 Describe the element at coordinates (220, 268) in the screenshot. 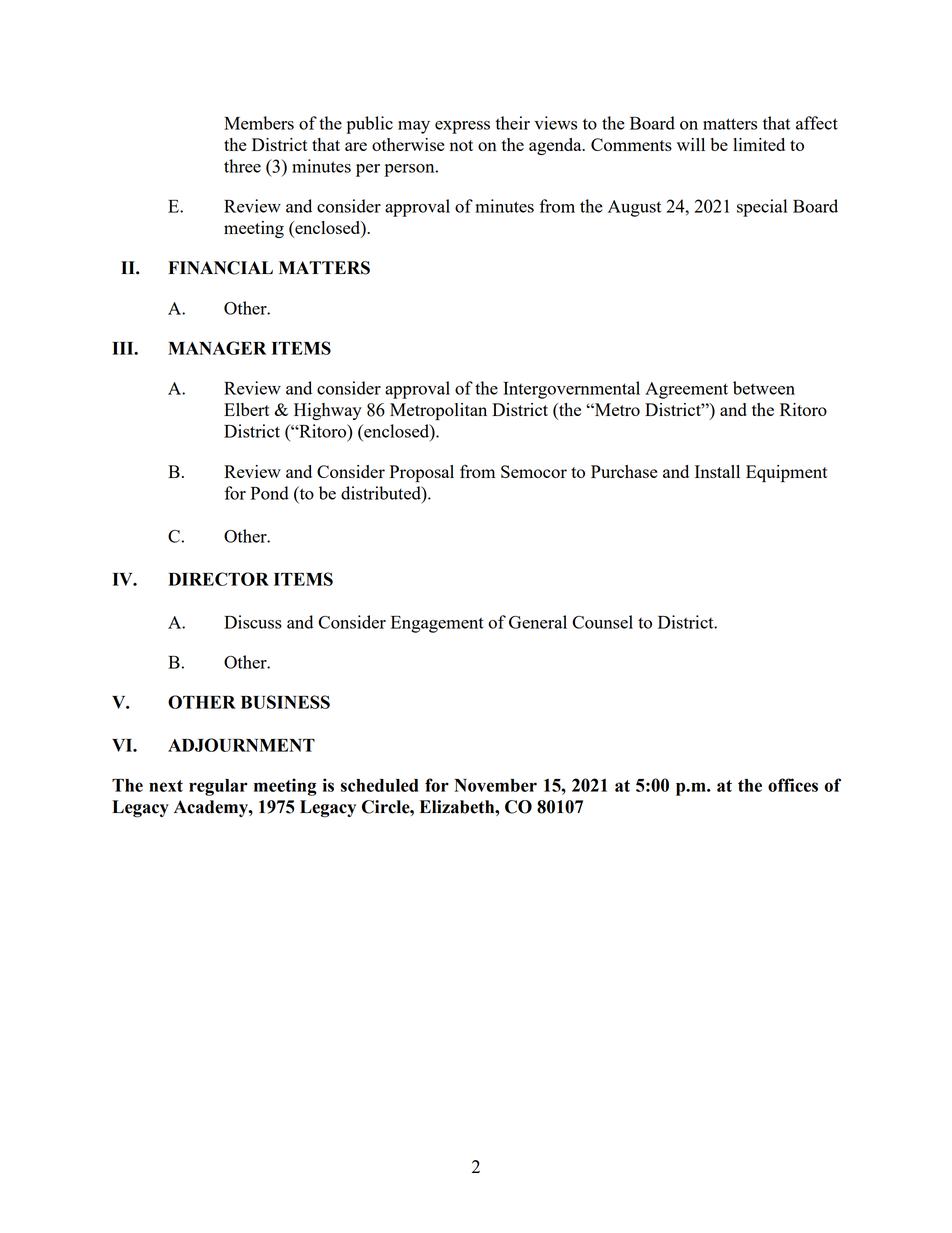

I see `FINANCIAL` at that location.
